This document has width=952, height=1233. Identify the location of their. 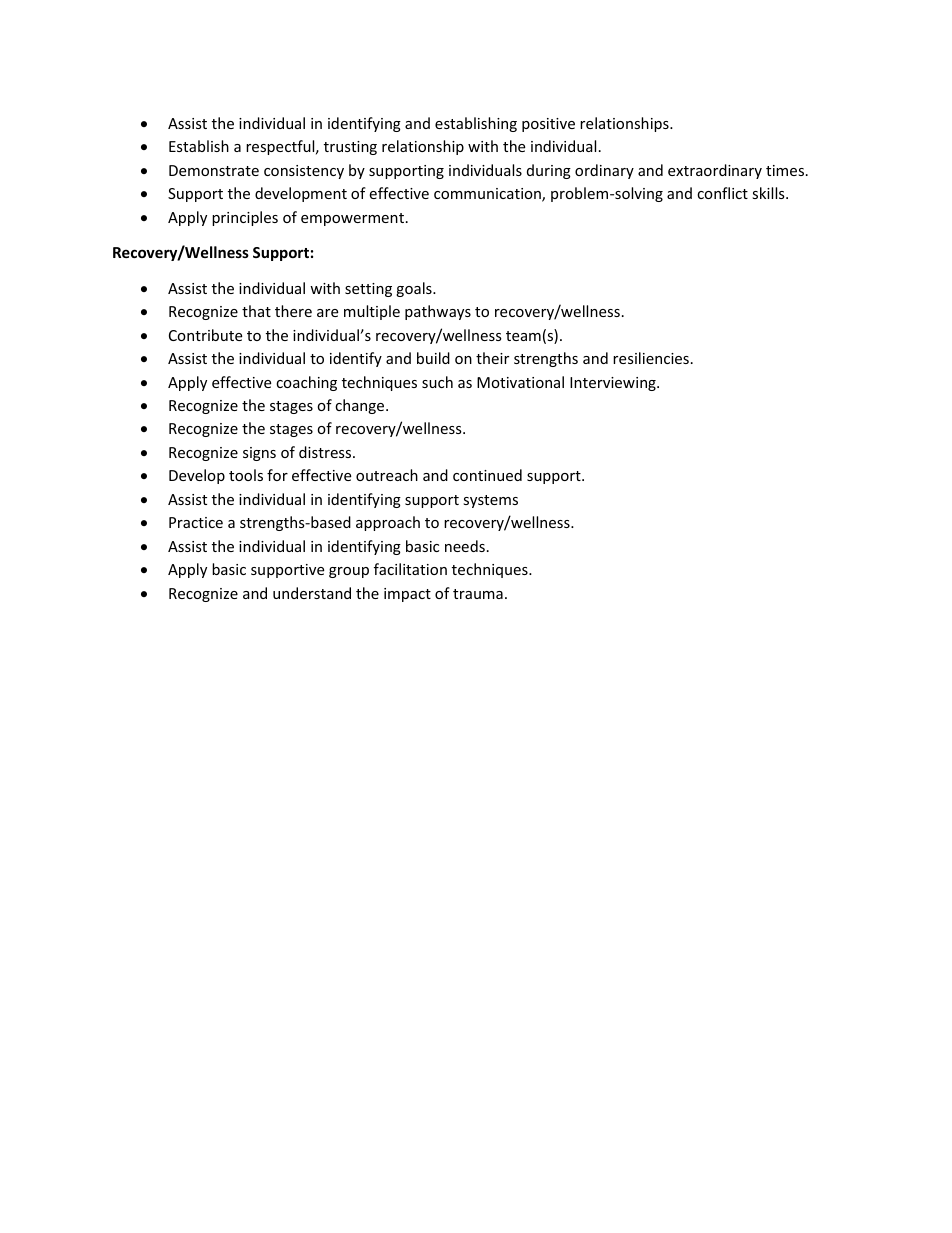
(492, 358).
